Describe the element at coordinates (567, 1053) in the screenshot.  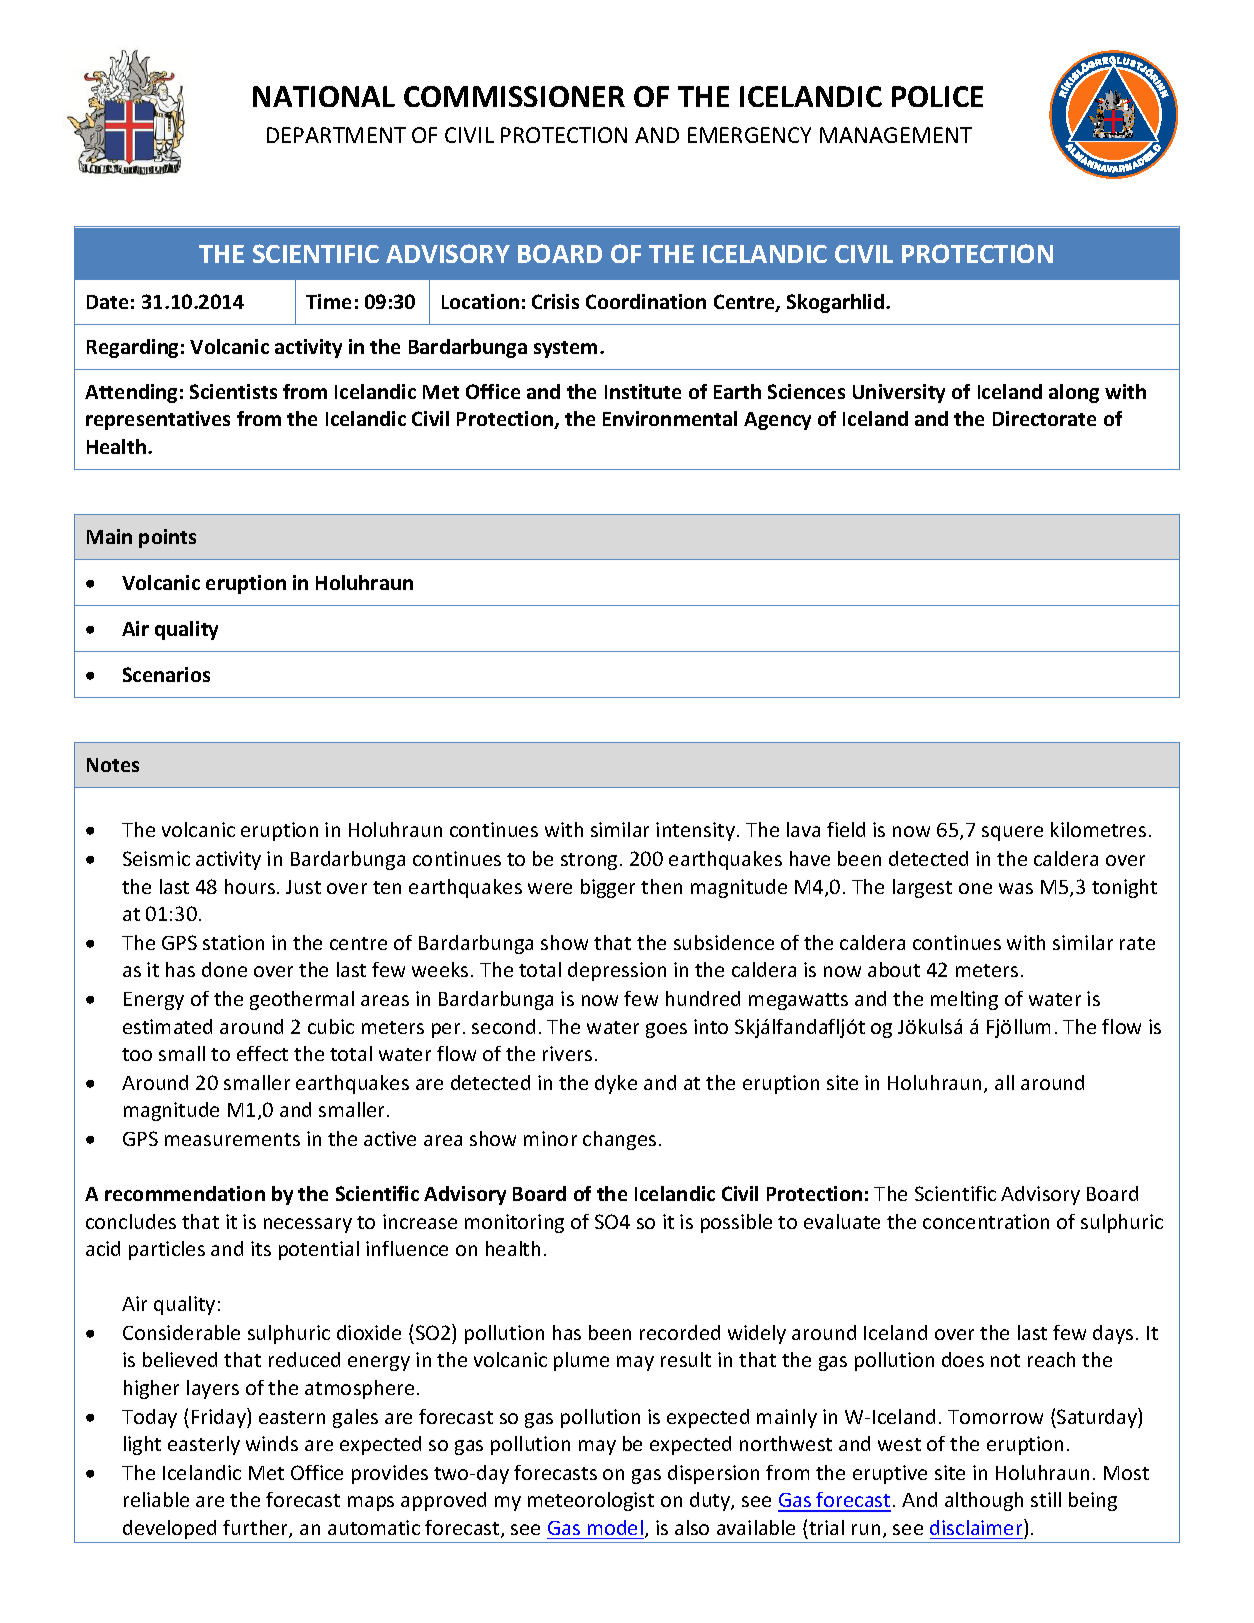
I see `rivers` at that location.
